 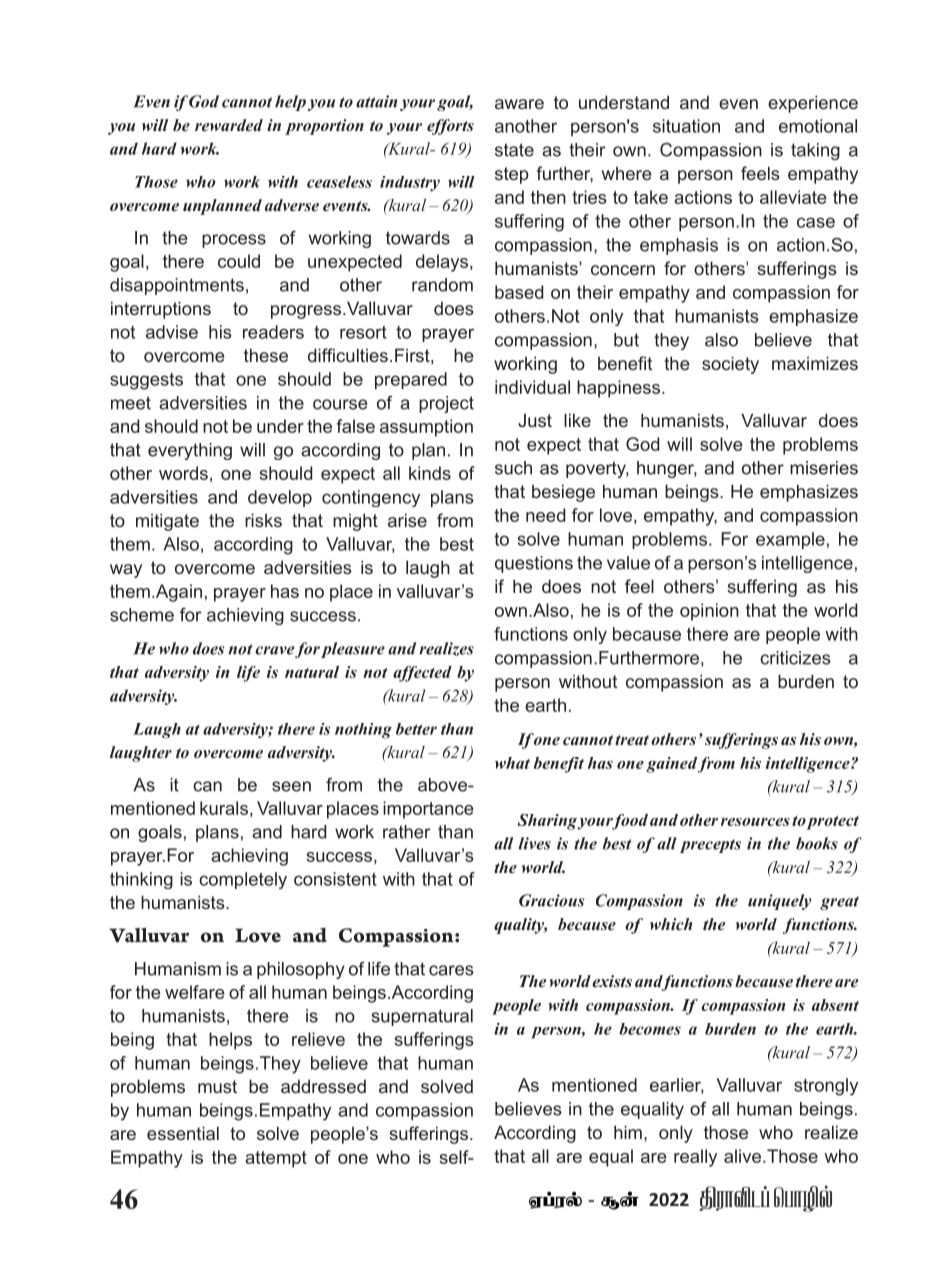 I want to click on opinion, so click(x=709, y=612).
